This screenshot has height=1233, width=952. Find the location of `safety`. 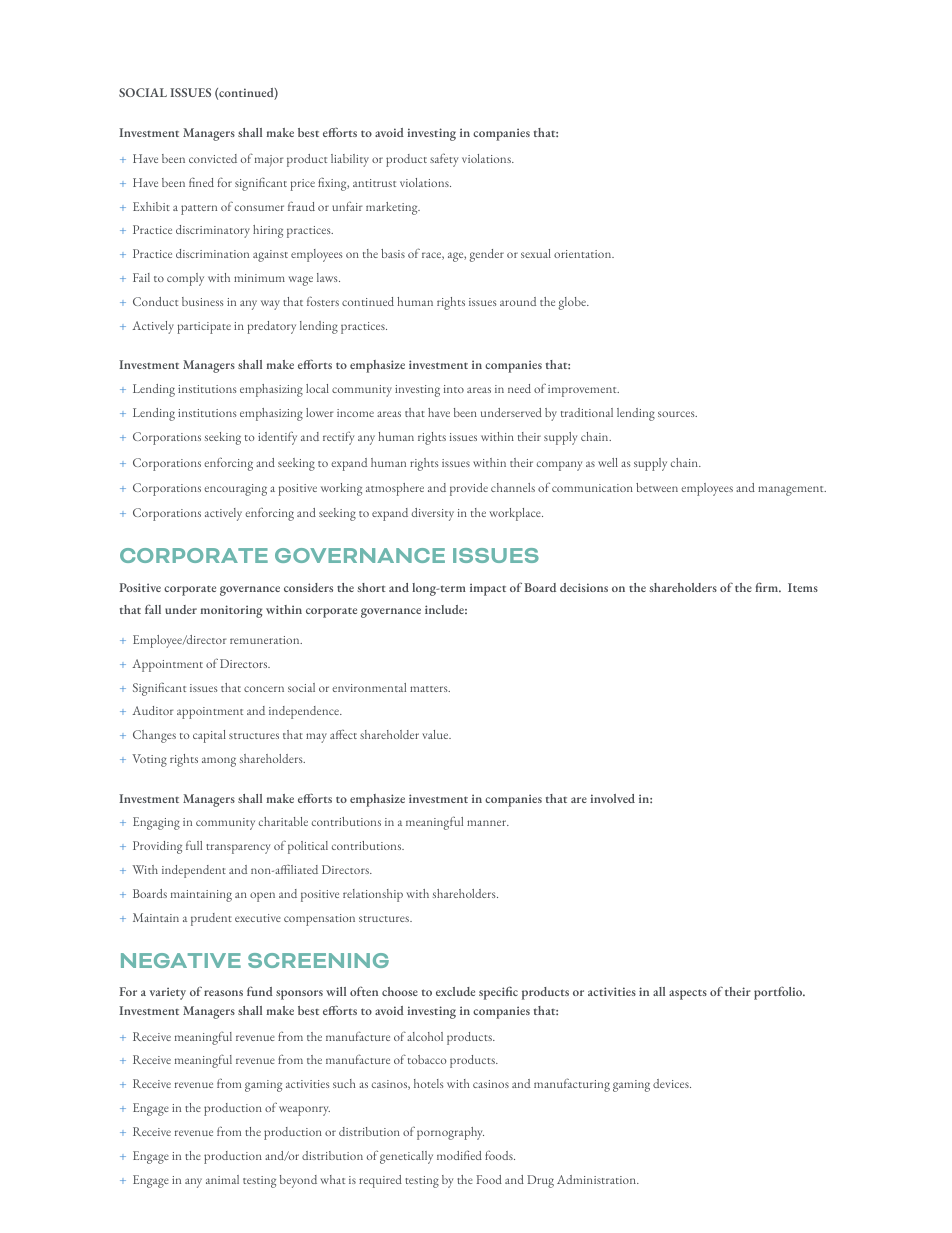

safety is located at coordinates (444, 160).
